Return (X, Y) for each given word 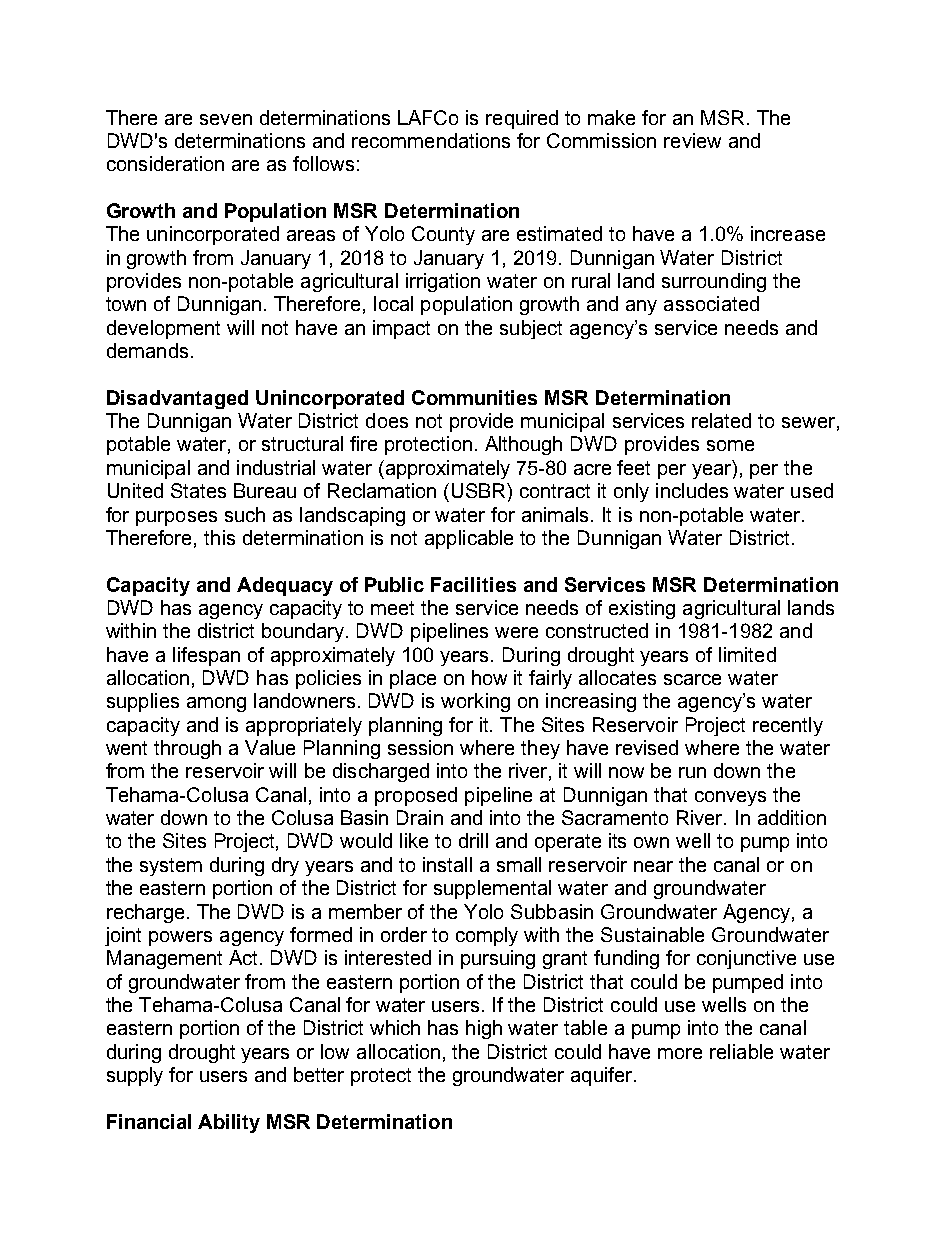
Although (523, 445)
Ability (229, 1123)
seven (226, 119)
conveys (730, 798)
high (484, 1029)
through (187, 749)
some (730, 445)
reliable (741, 1051)
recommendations (431, 140)
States (198, 490)
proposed (416, 796)
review (692, 140)
